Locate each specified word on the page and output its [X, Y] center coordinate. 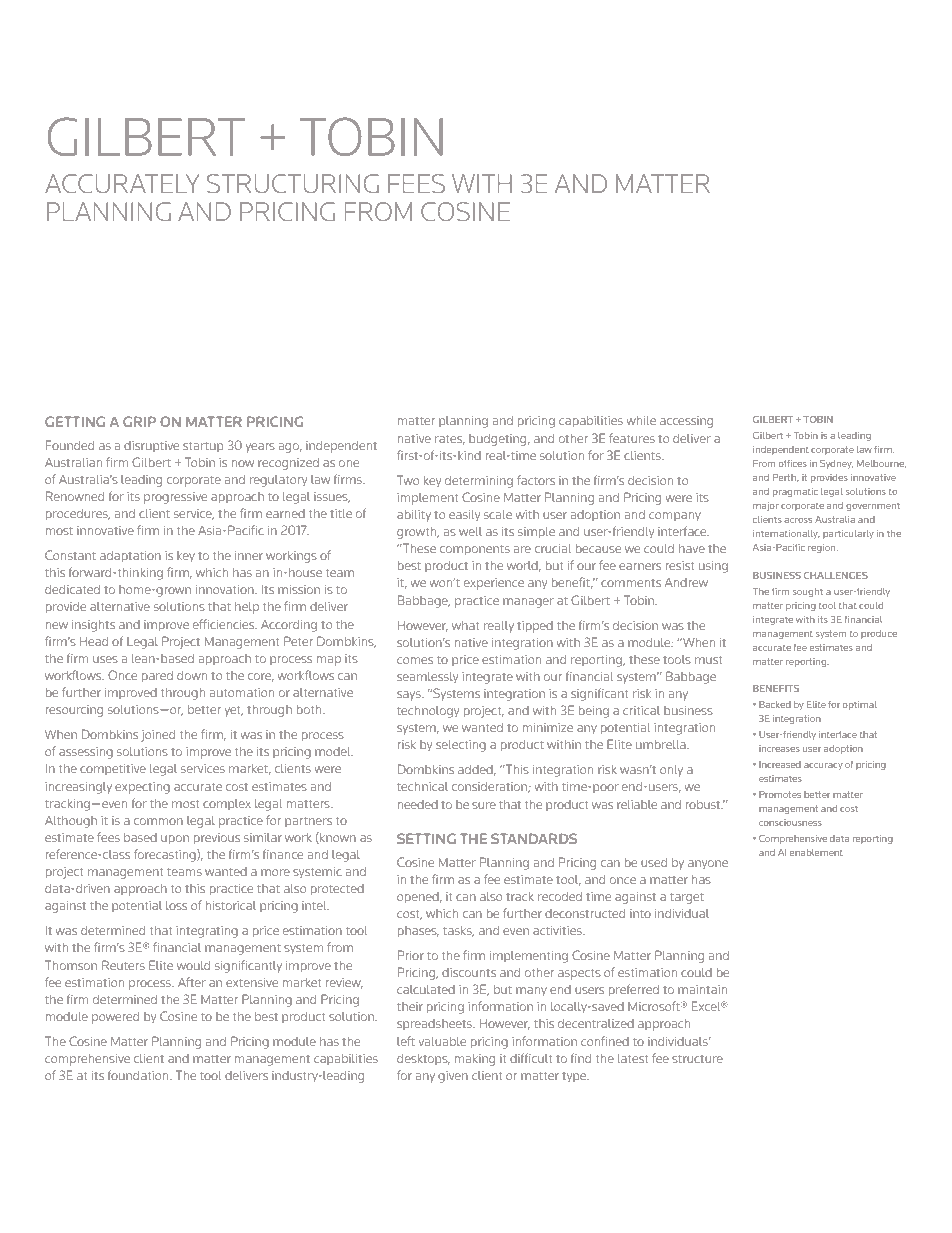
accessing [686, 422]
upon [175, 840]
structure [697, 1059]
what [465, 625]
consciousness [790, 822]
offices [793, 463]
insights [93, 626]
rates [450, 440]
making [474, 1060]
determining [479, 482]
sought [808, 592]
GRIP [139, 421]
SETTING [426, 838]
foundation [139, 1075]
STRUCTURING [293, 183]
